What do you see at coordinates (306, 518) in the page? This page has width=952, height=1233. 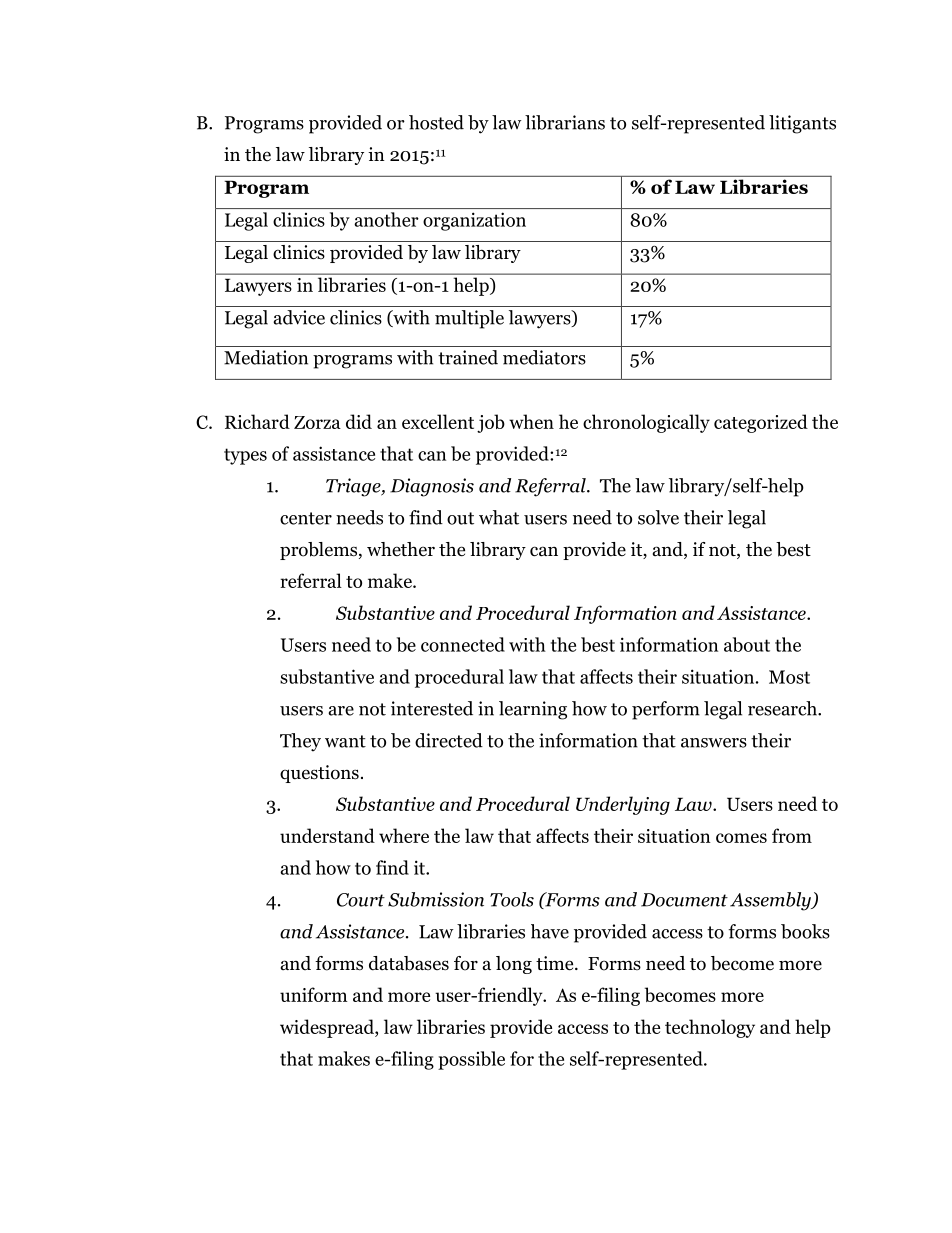 I see `center` at bounding box center [306, 518].
